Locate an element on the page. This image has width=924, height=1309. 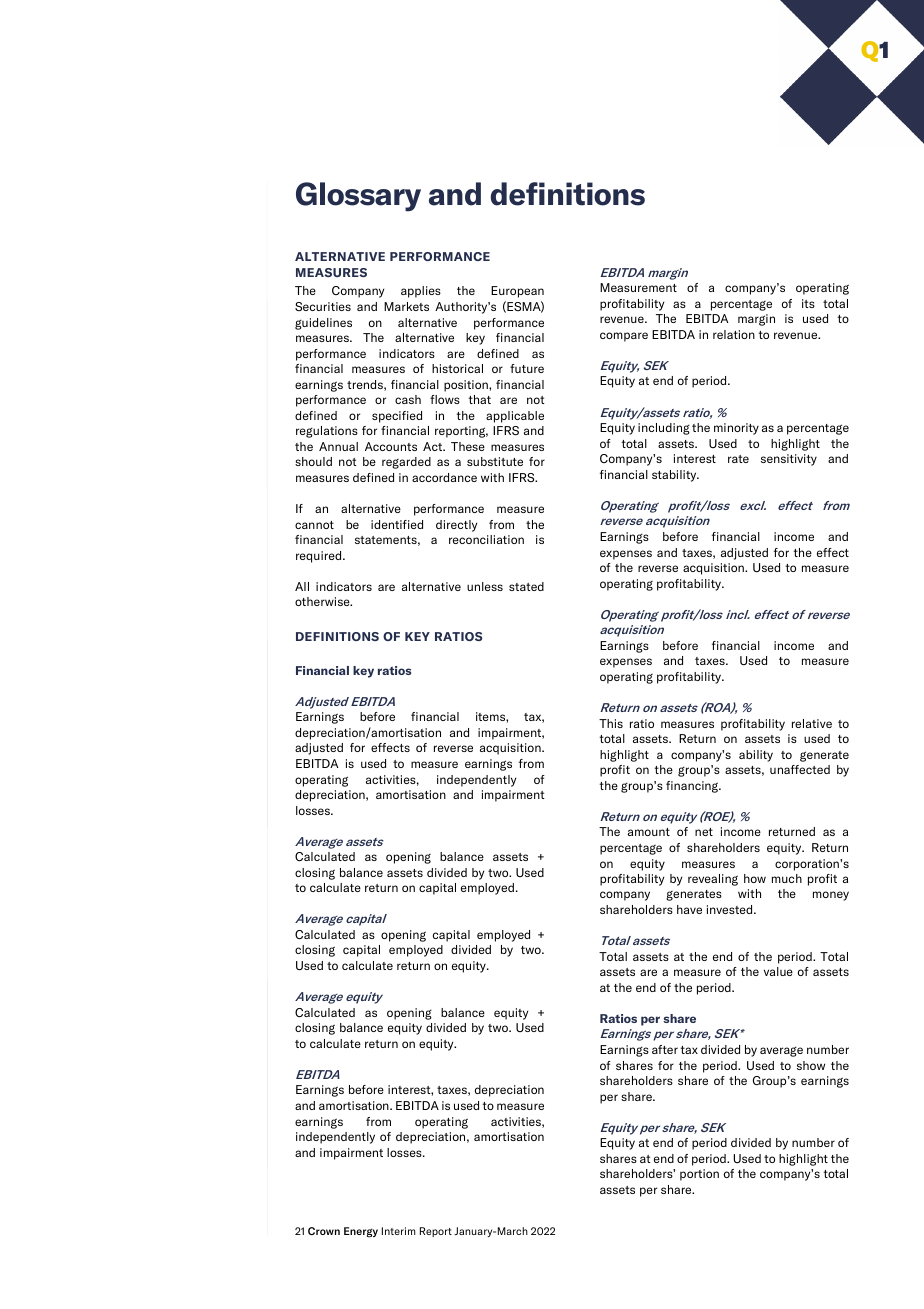
unaffected is located at coordinates (800, 769).
